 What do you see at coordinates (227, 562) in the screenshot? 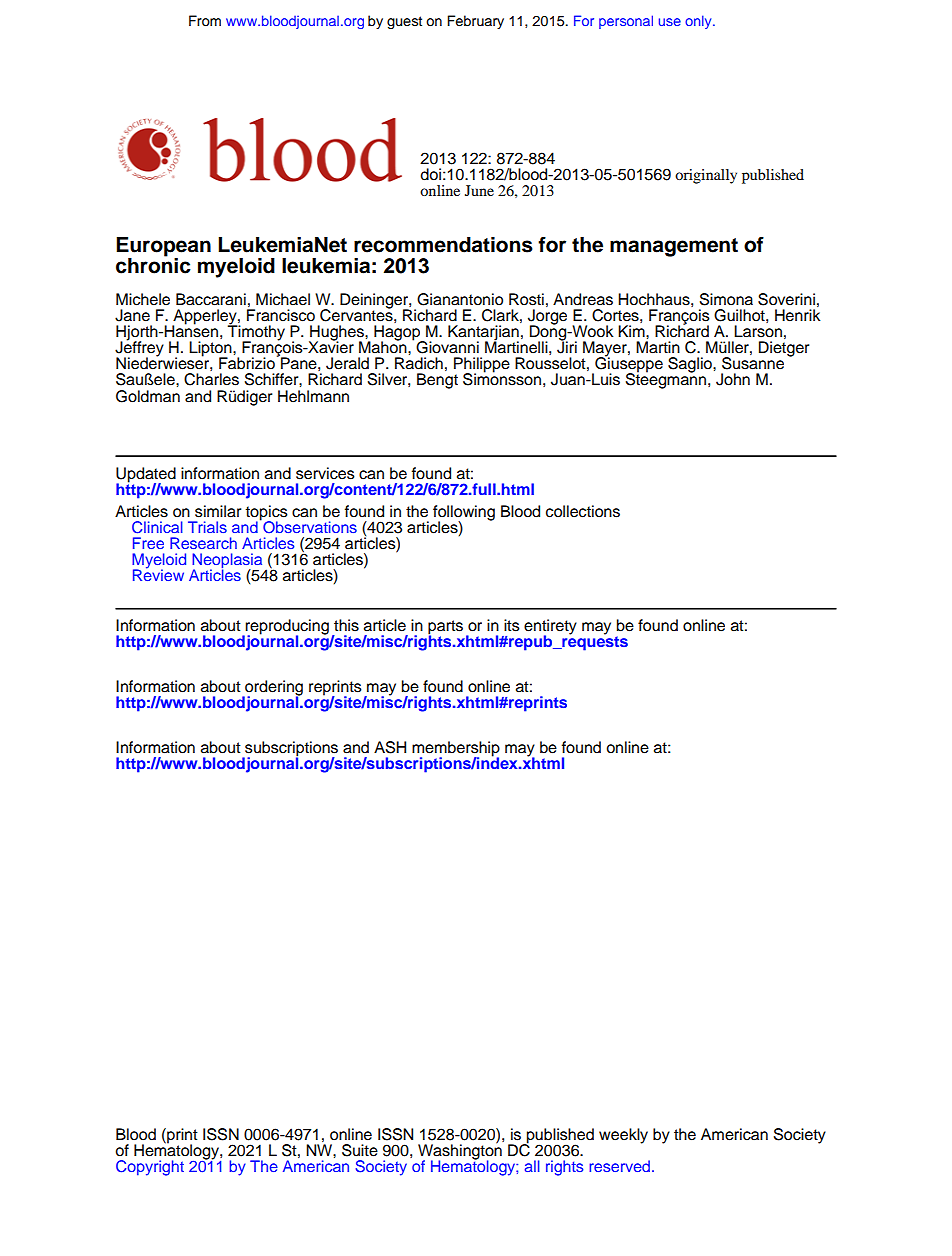
I see `Neoplasia` at bounding box center [227, 562].
